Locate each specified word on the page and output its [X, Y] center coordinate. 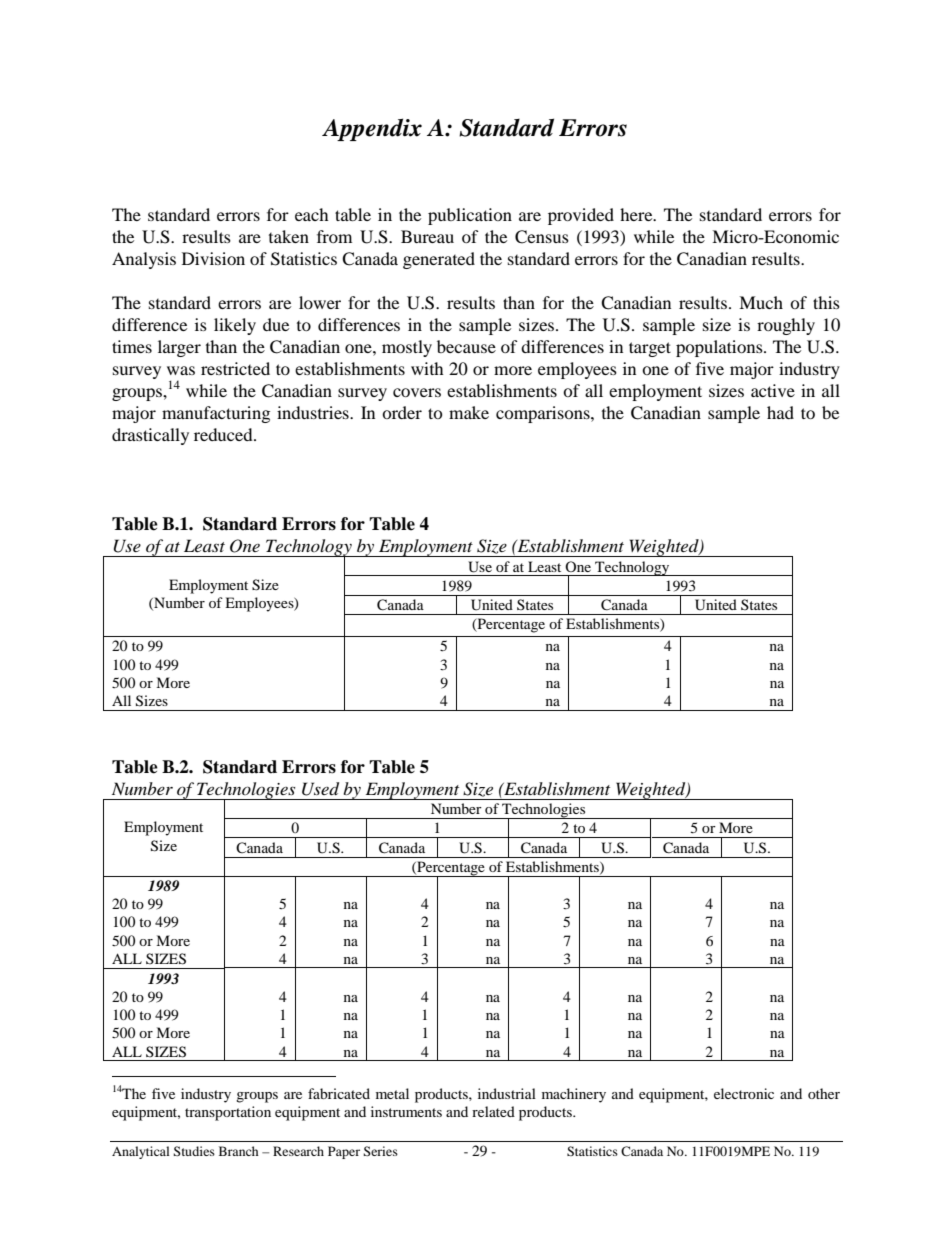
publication [470, 216]
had [780, 412]
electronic [744, 1093]
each [312, 214]
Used [320, 789]
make [469, 412]
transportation [228, 1113]
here [637, 214]
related [493, 1111]
